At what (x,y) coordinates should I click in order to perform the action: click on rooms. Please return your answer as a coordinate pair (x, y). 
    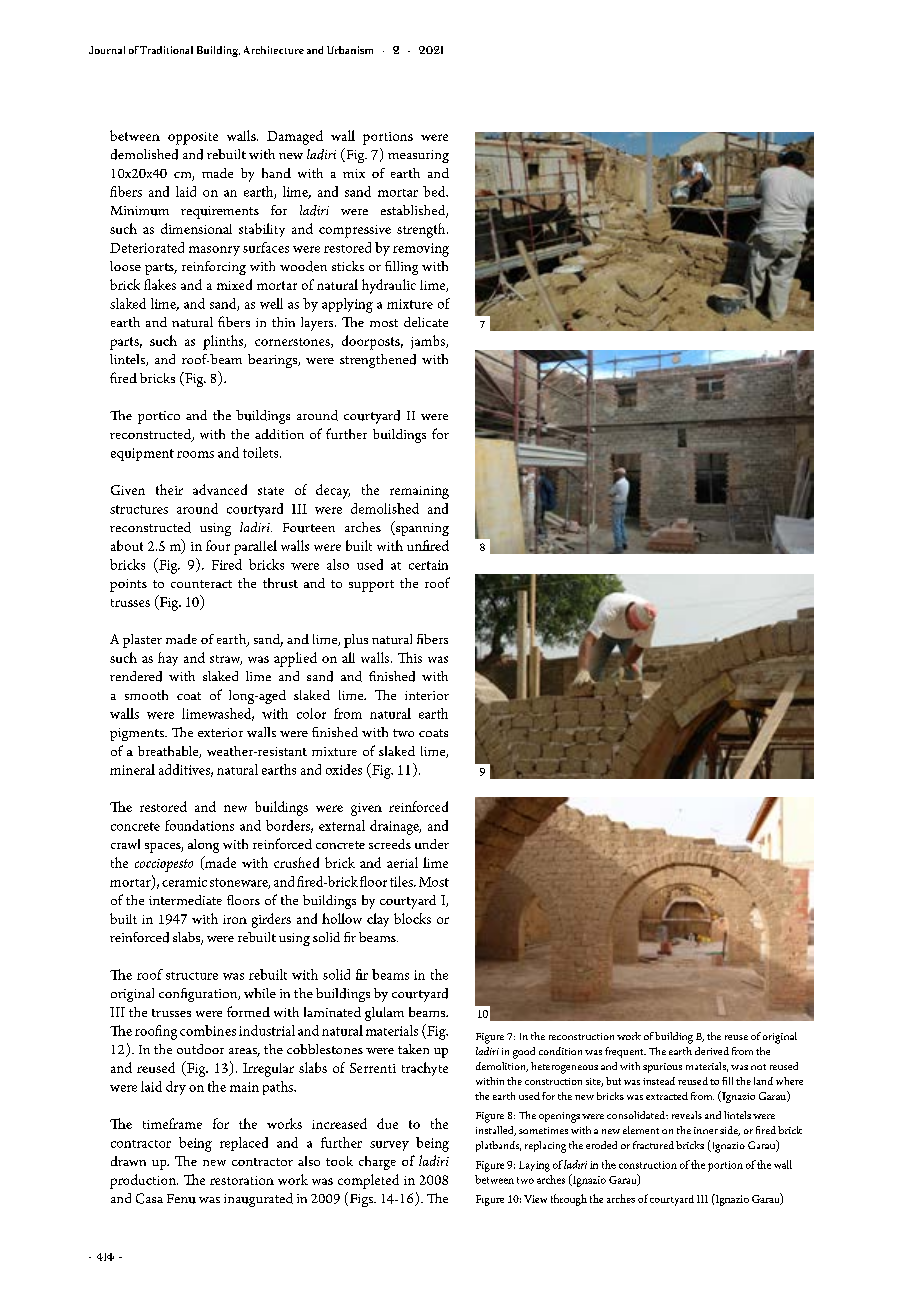
    Looking at the image, I should click on (195, 454).
